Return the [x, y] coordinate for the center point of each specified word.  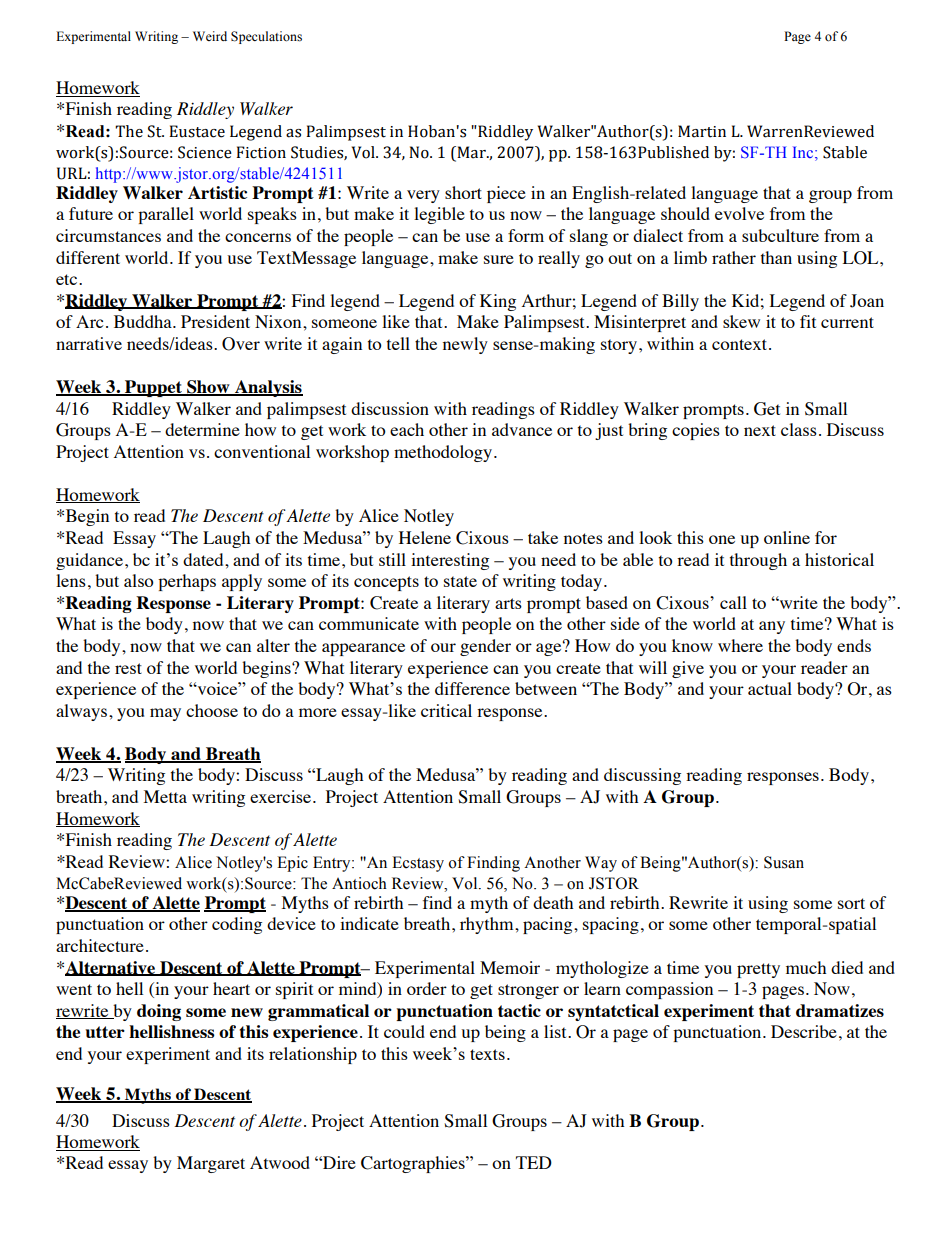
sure [499, 259]
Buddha [144, 321]
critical [446, 710]
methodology [444, 453]
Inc [803, 152]
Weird [210, 36]
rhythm [488, 925]
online [787, 537]
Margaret [211, 1164]
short [463, 192]
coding [237, 925]
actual [770, 688]
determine [202, 429]
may [165, 714]
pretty [758, 970]
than [776, 257]
